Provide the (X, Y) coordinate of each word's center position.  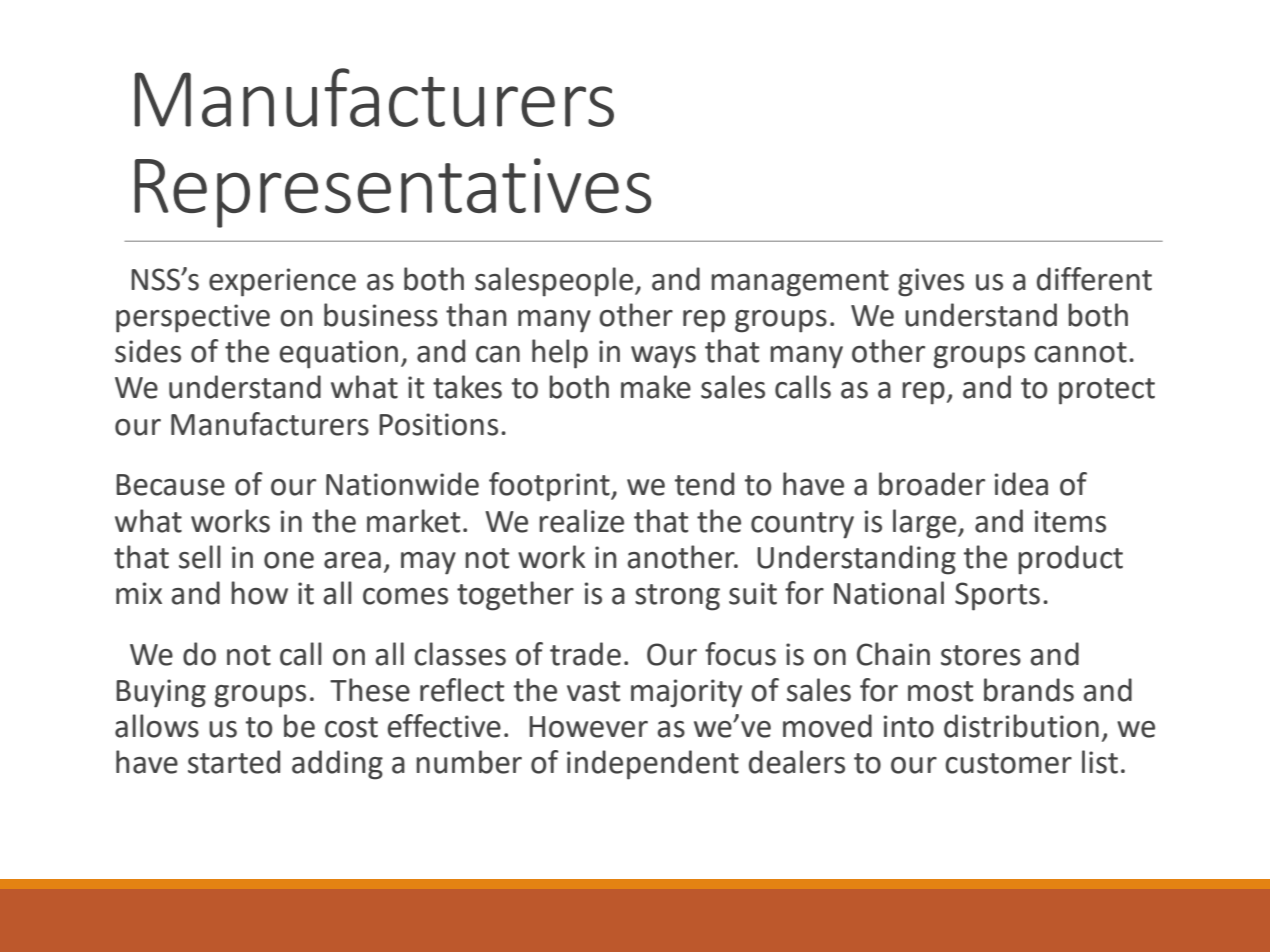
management (800, 283)
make (656, 387)
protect (1107, 391)
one (289, 560)
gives (931, 282)
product (1070, 560)
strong (677, 597)
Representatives (393, 193)
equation (339, 354)
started (234, 762)
